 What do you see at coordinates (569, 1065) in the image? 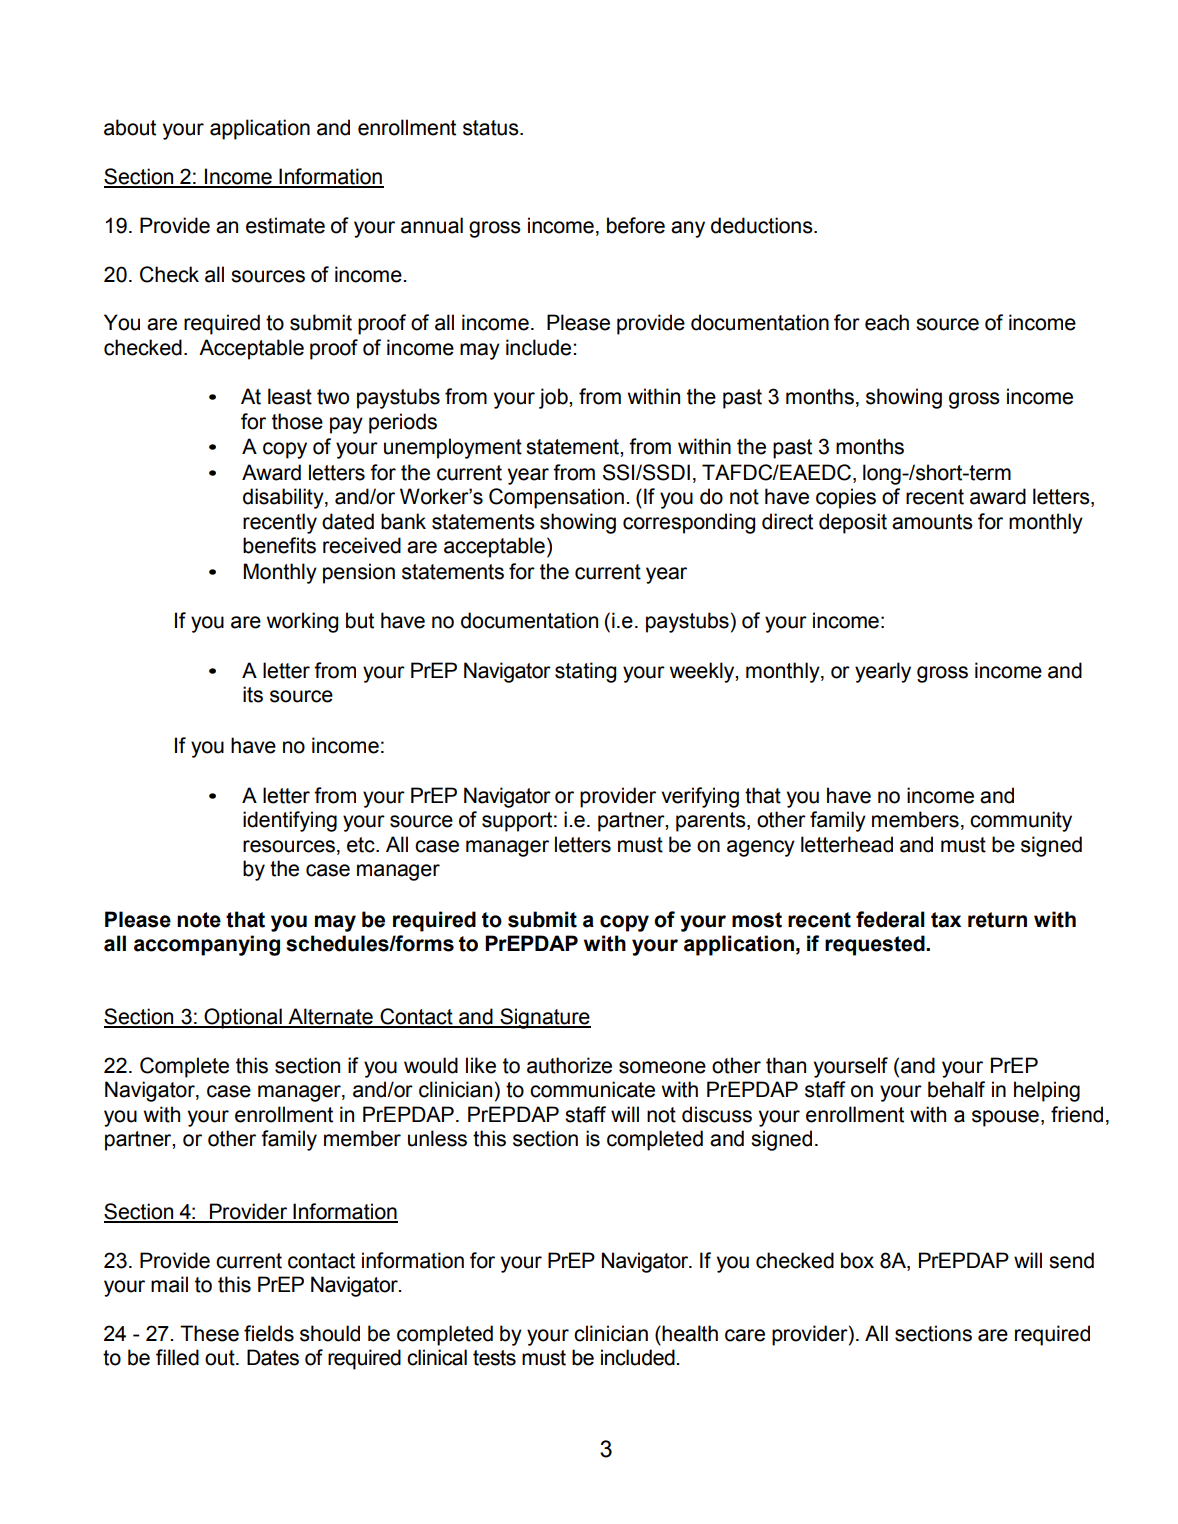
I see `authorize` at bounding box center [569, 1065].
